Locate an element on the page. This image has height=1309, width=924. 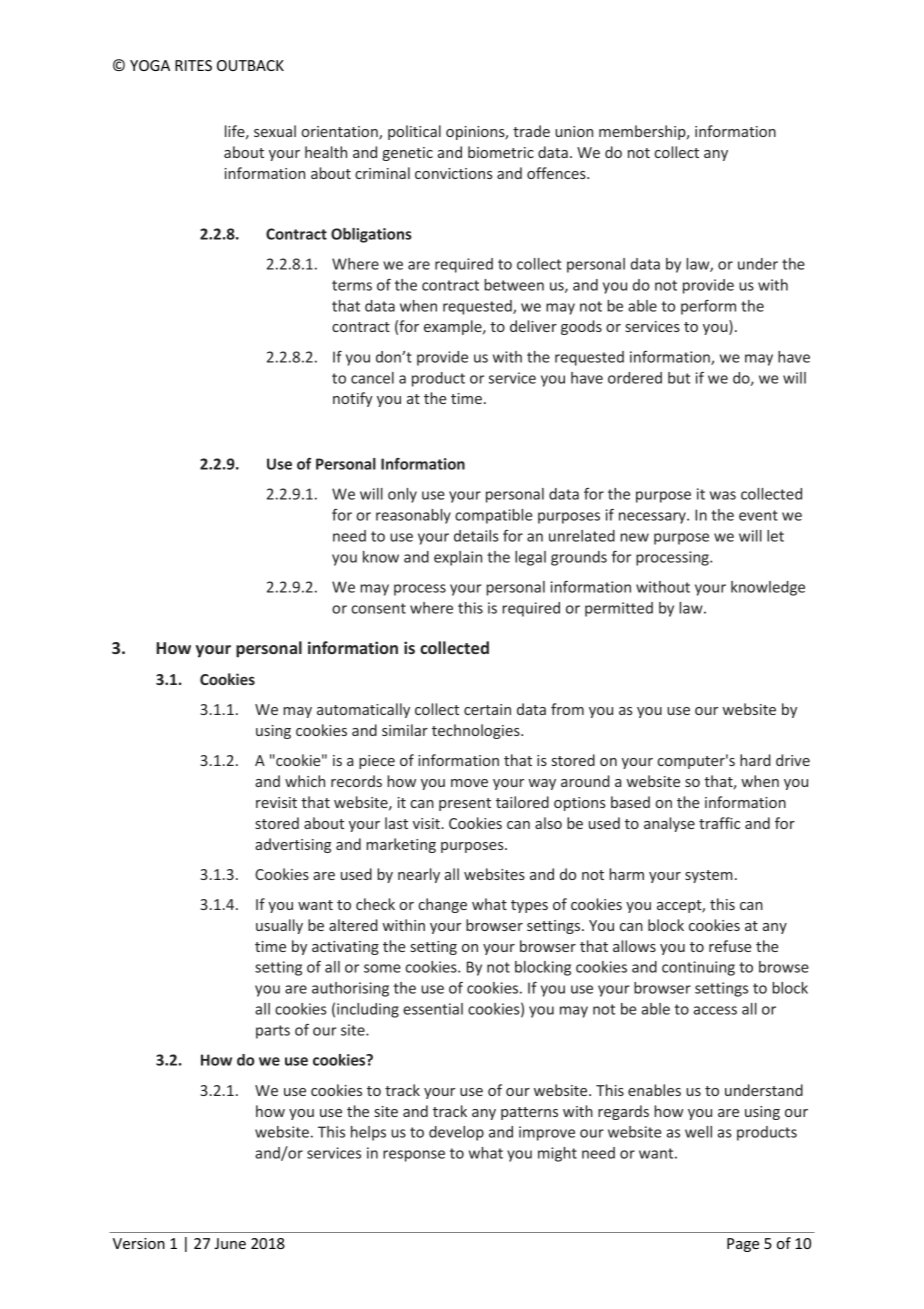
access is located at coordinates (715, 1010).
